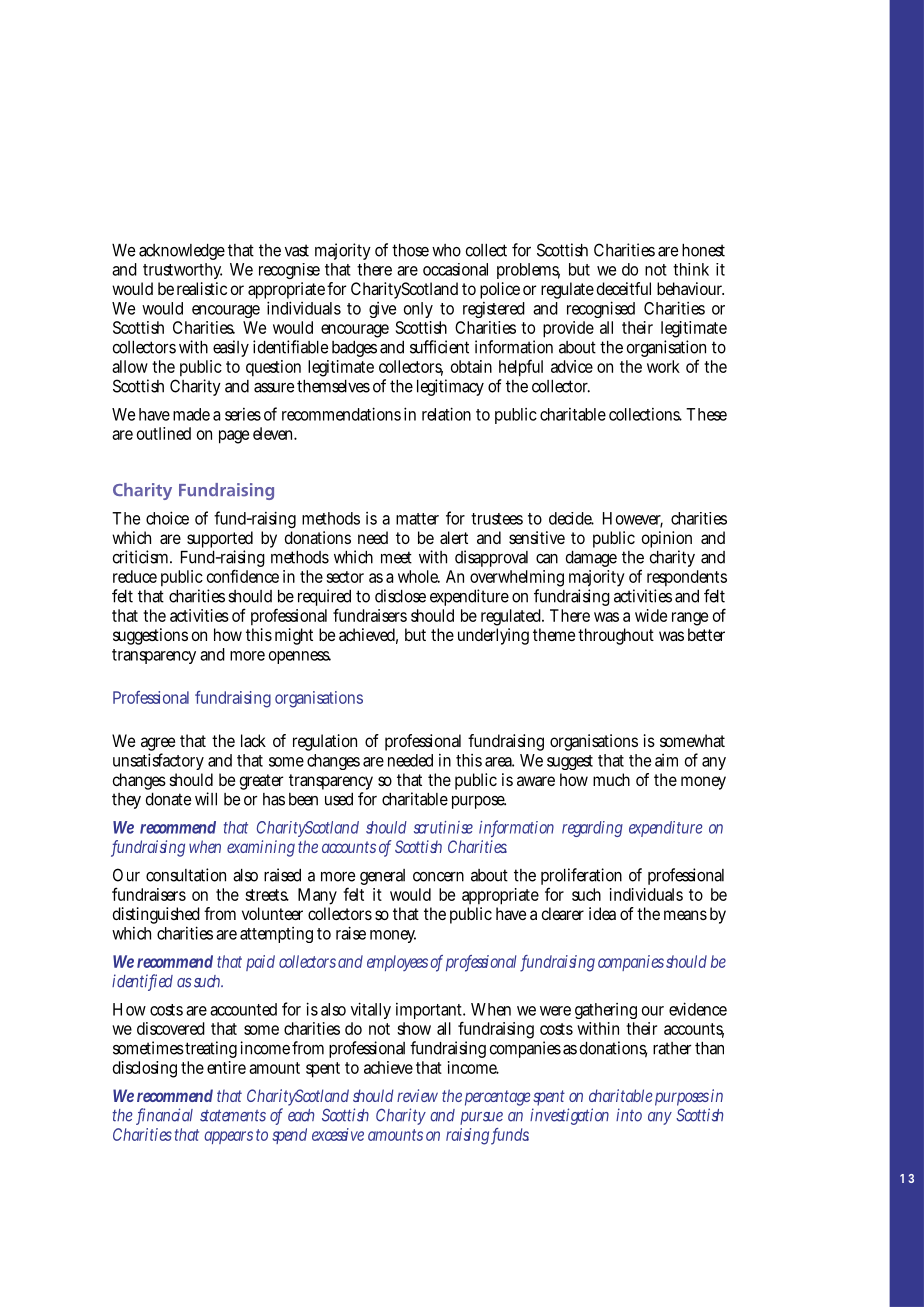 Image resolution: width=924 pixels, height=1307 pixels. What do you see at coordinates (624, 288) in the screenshot?
I see `deceitful` at bounding box center [624, 288].
